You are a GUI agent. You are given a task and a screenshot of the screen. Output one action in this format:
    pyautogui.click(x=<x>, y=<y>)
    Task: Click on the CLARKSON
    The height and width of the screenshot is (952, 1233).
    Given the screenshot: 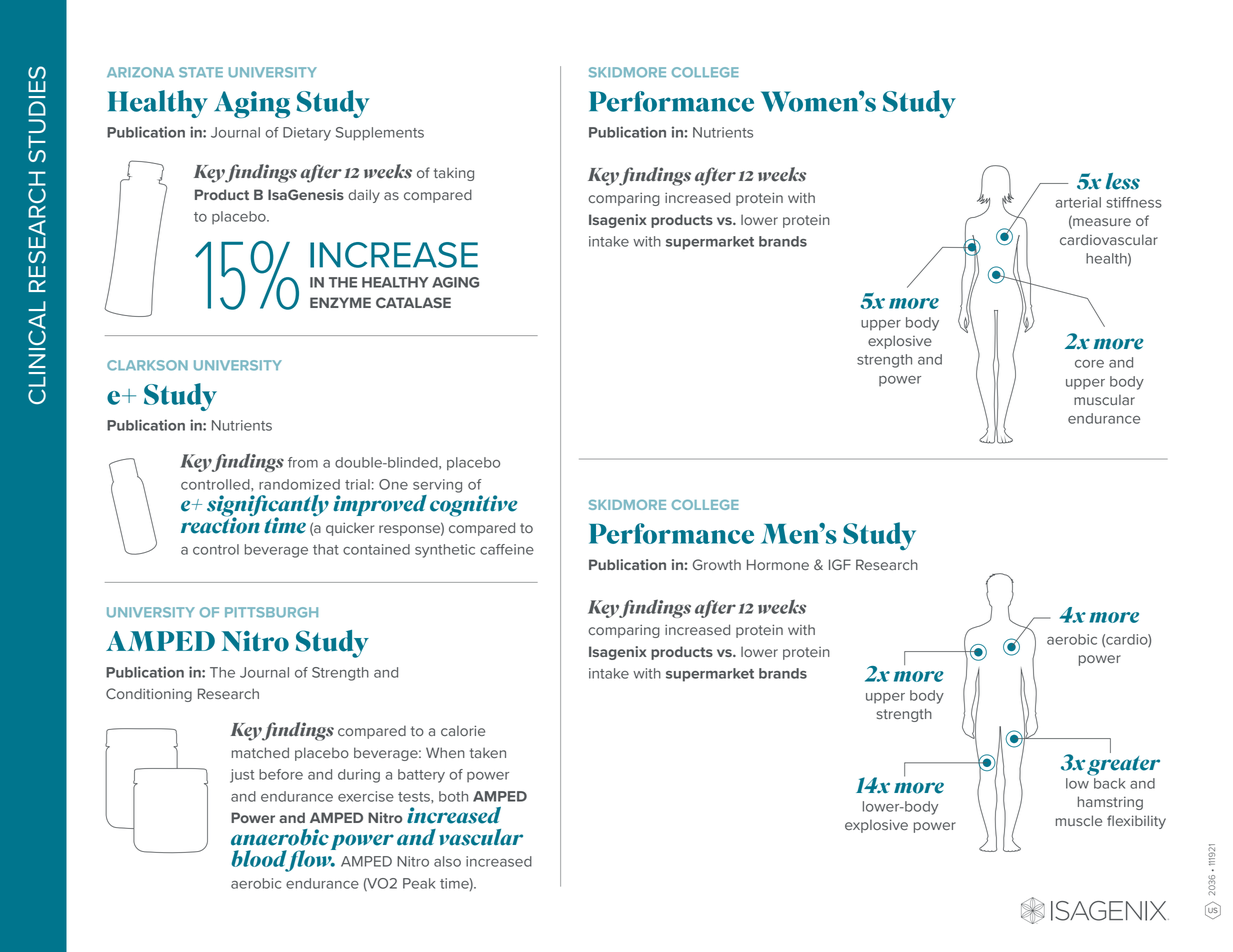 What is the action you would take?
    pyautogui.click(x=147, y=365)
